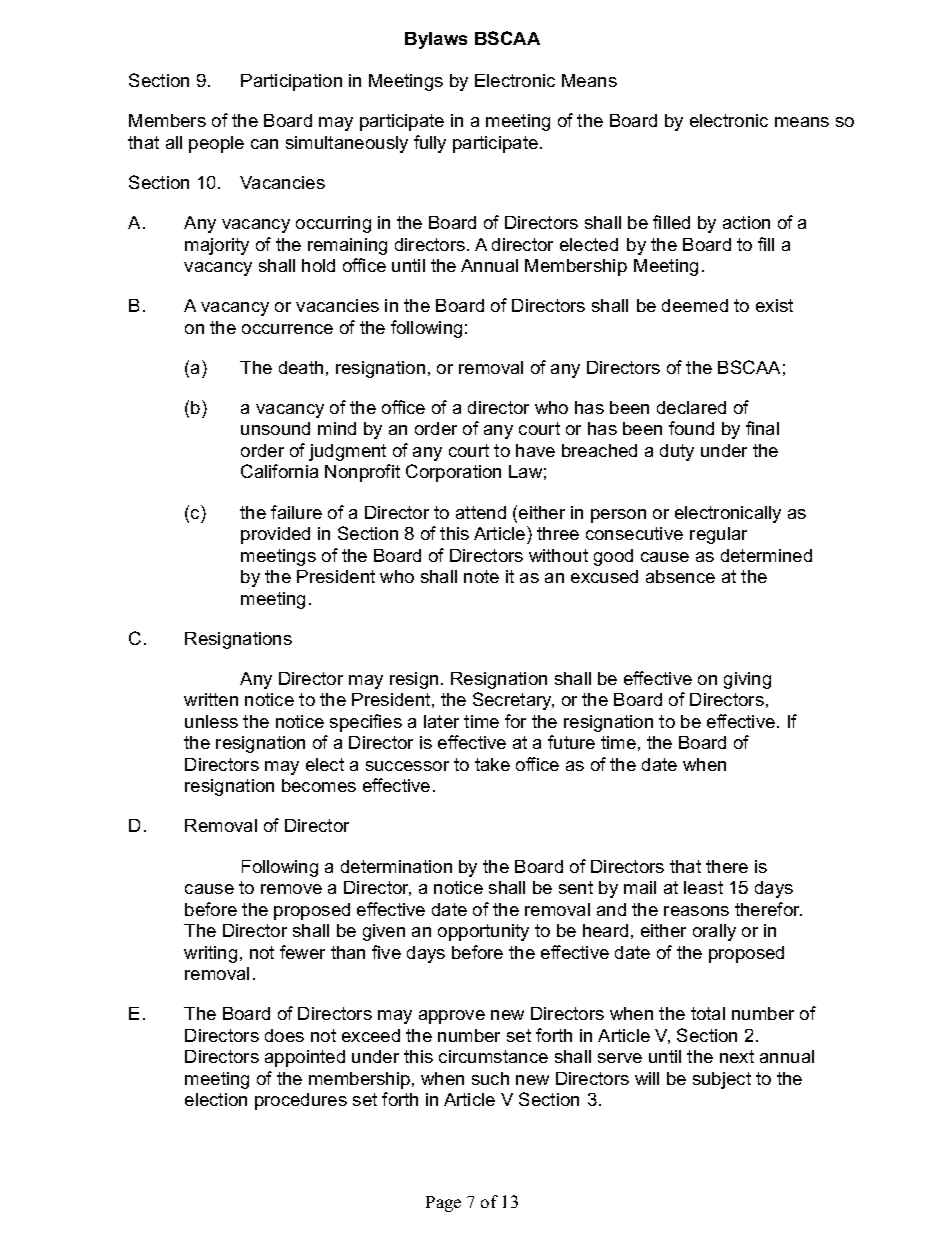  I want to click on action, so click(746, 222).
